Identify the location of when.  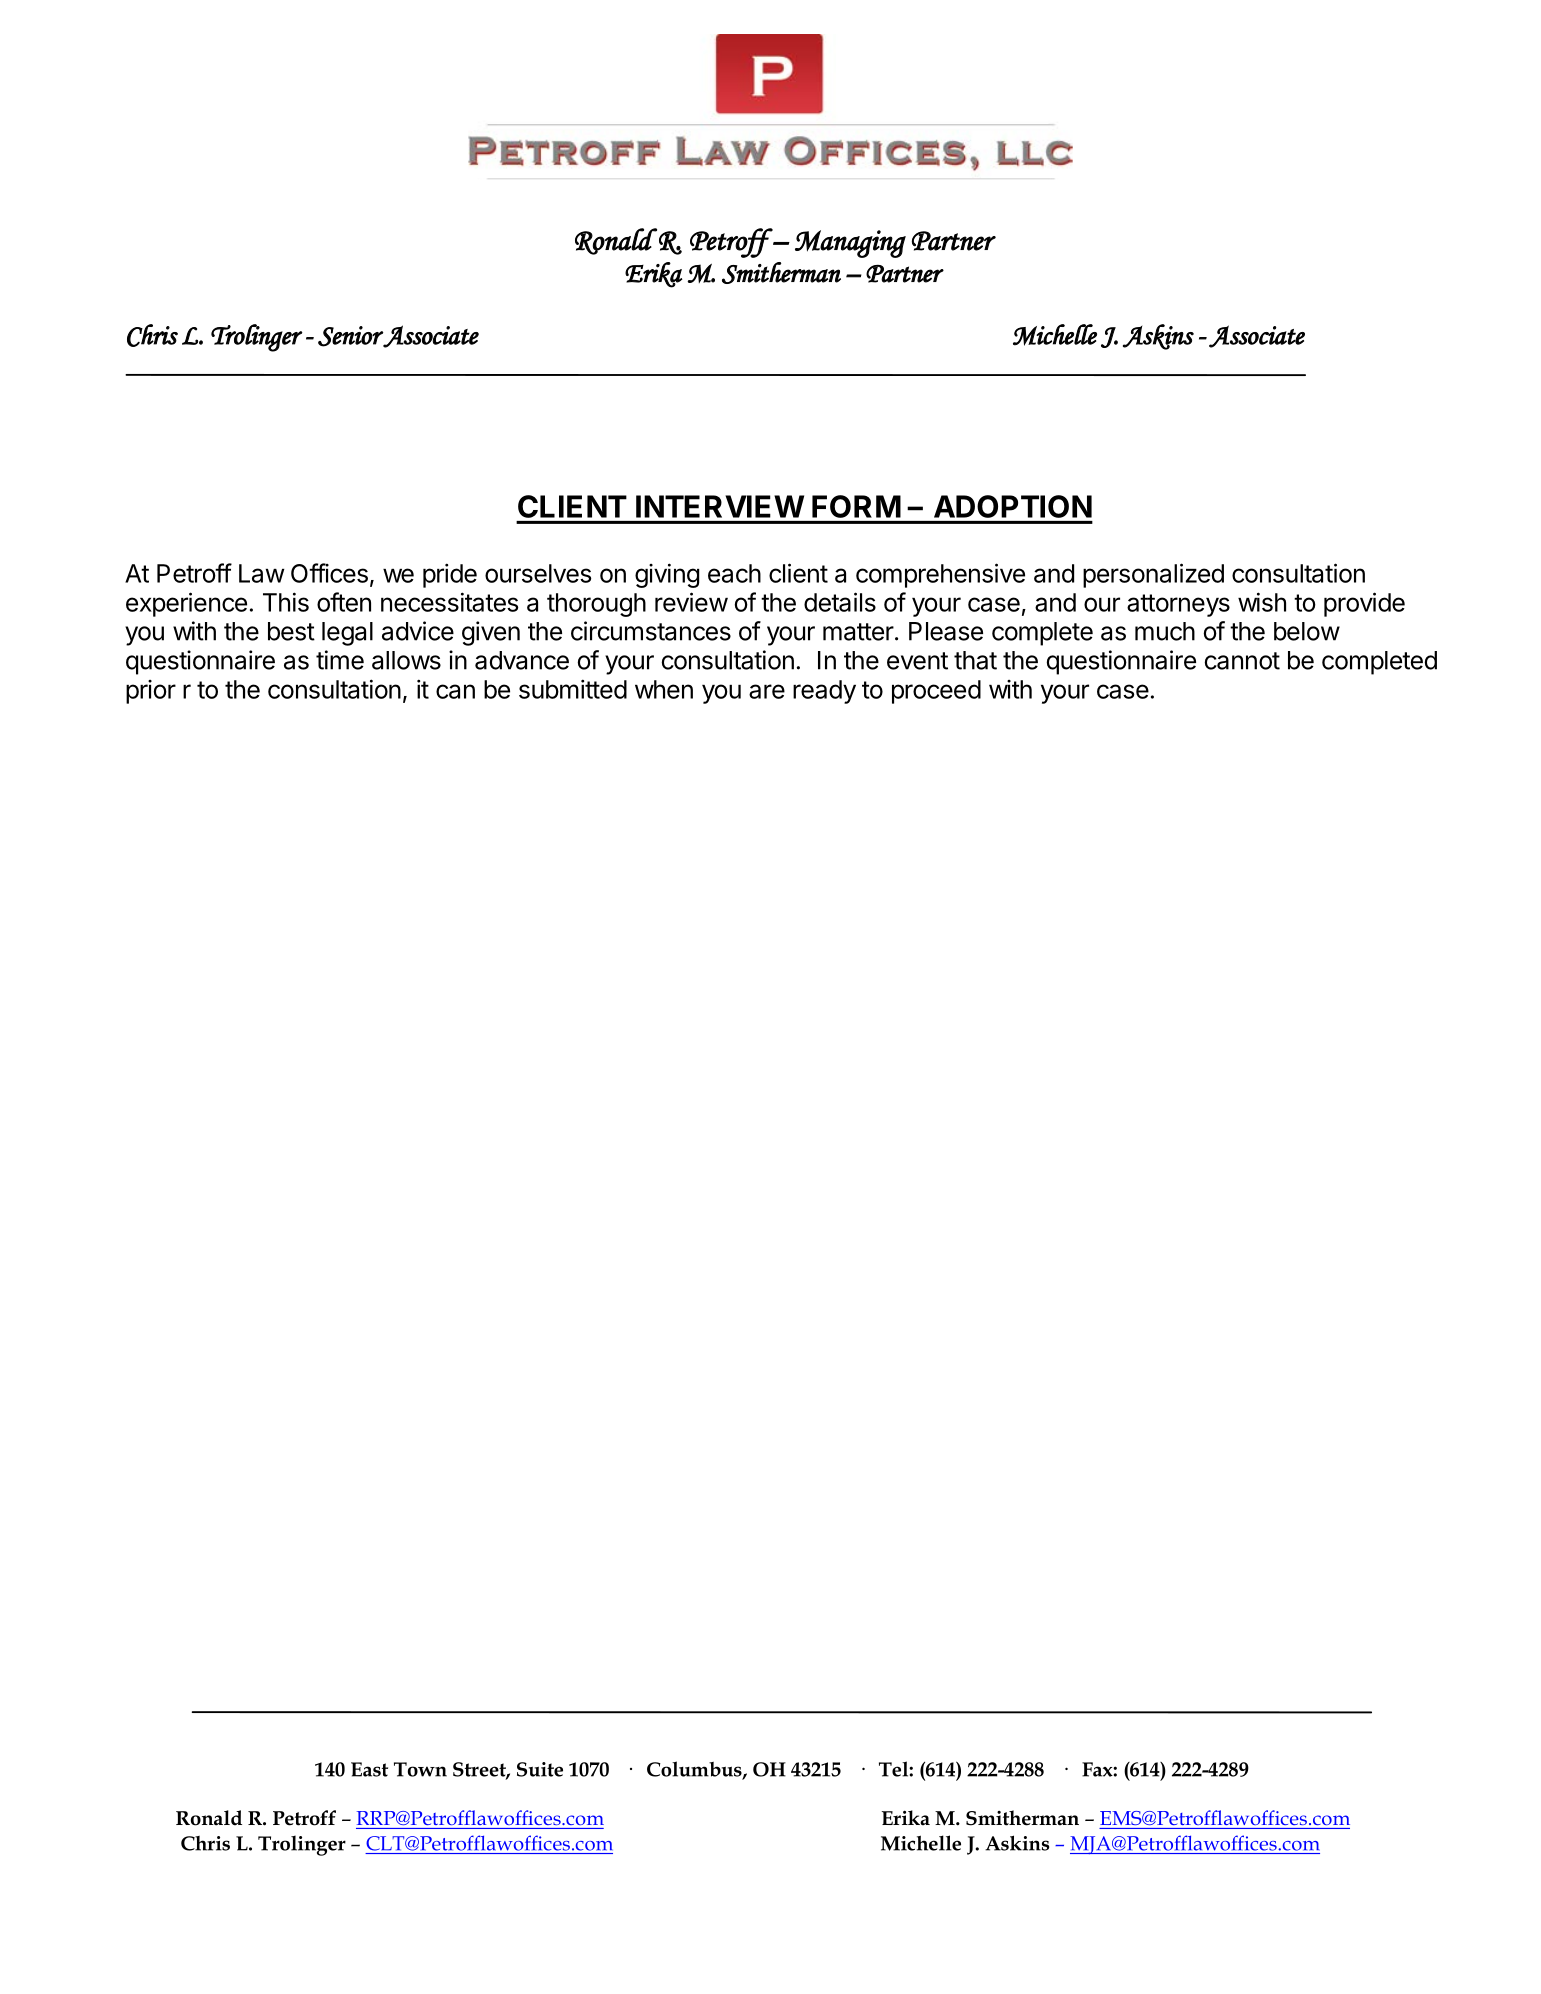
(664, 689).
